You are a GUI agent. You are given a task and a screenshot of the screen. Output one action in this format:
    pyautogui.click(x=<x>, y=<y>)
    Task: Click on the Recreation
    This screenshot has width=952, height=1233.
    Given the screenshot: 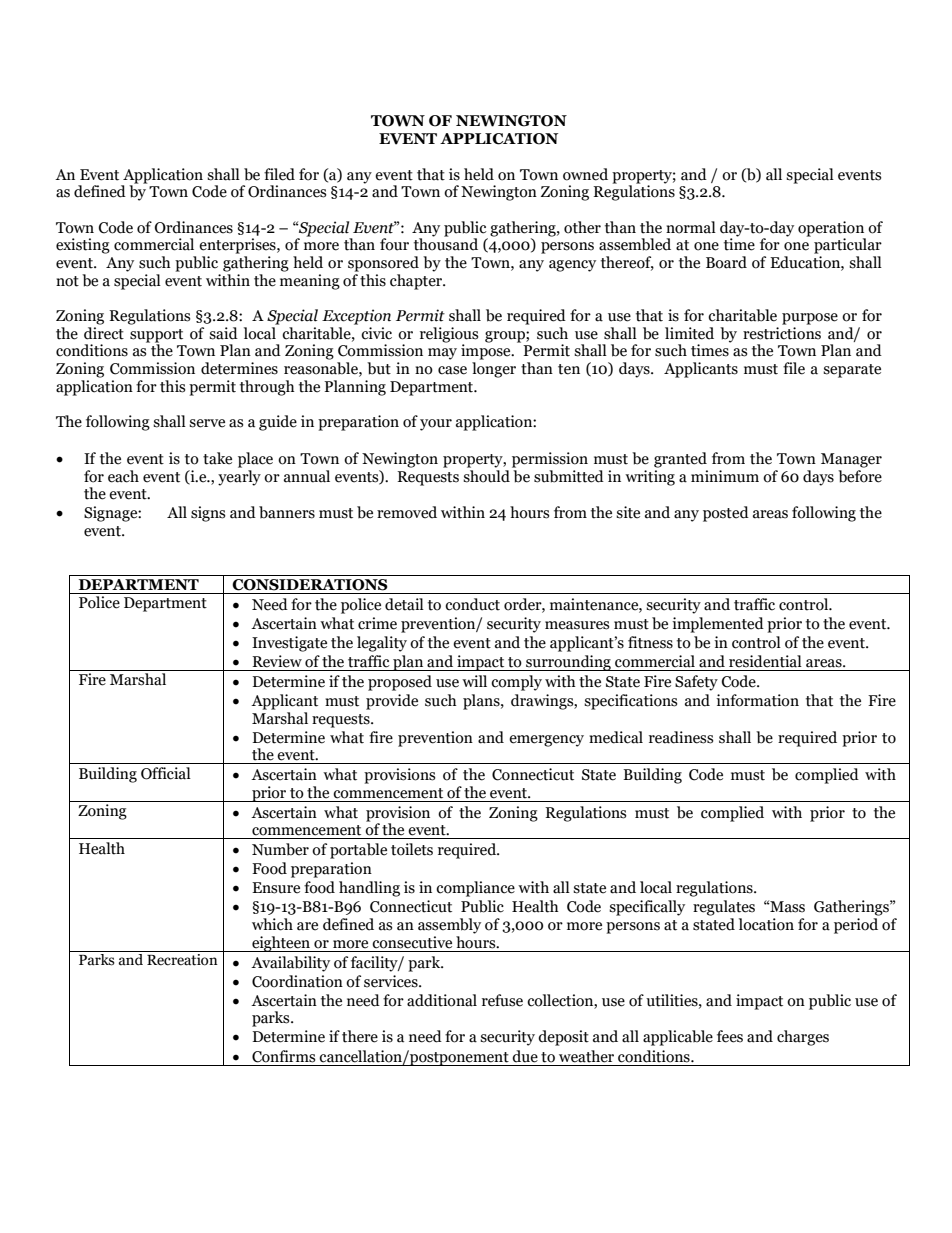 What is the action you would take?
    pyautogui.click(x=182, y=960)
